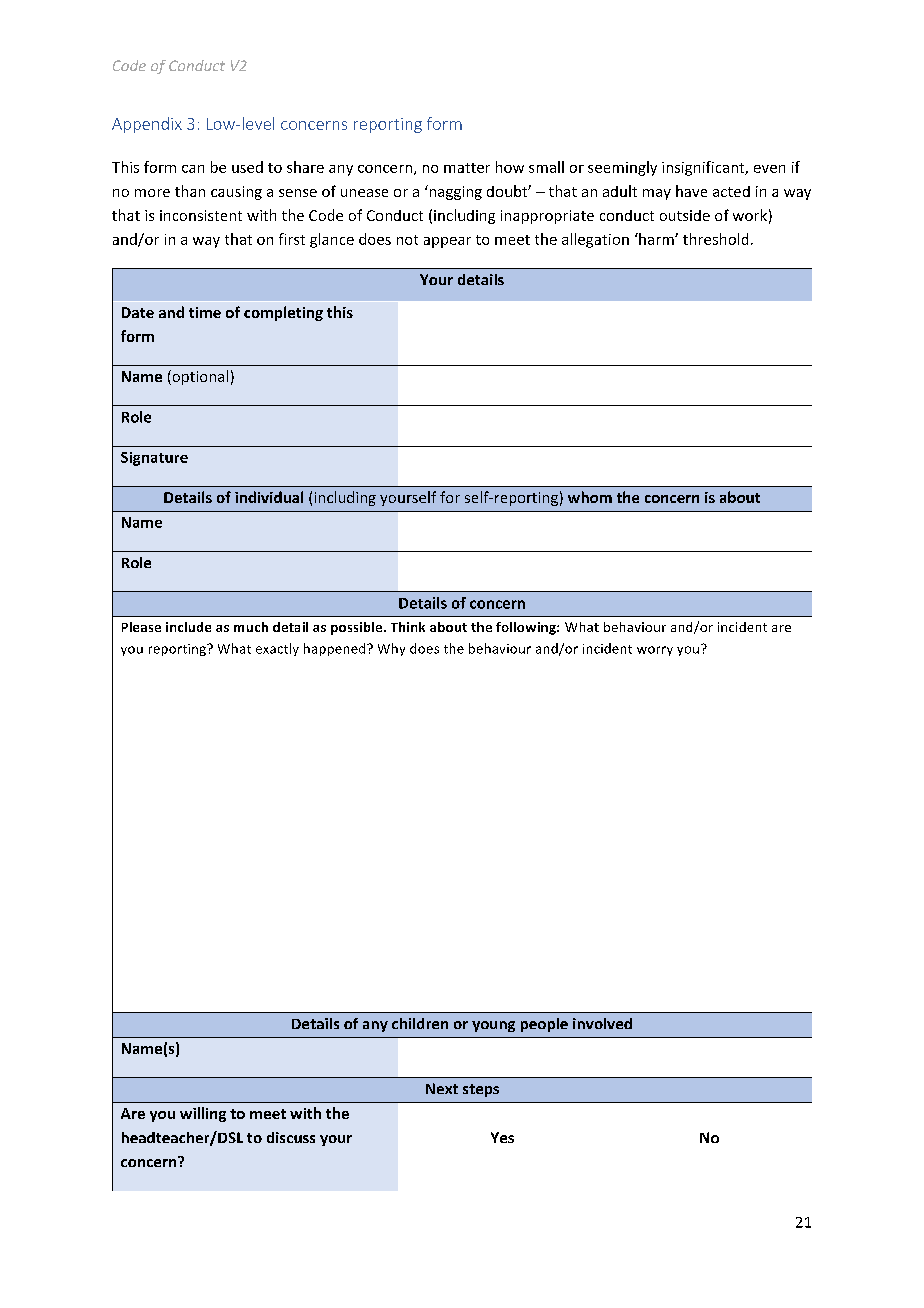 The image size is (924, 1308). What do you see at coordinates (602, 1023) in the screenshot?
I see `involved` at bounding box center [602, 1023].
